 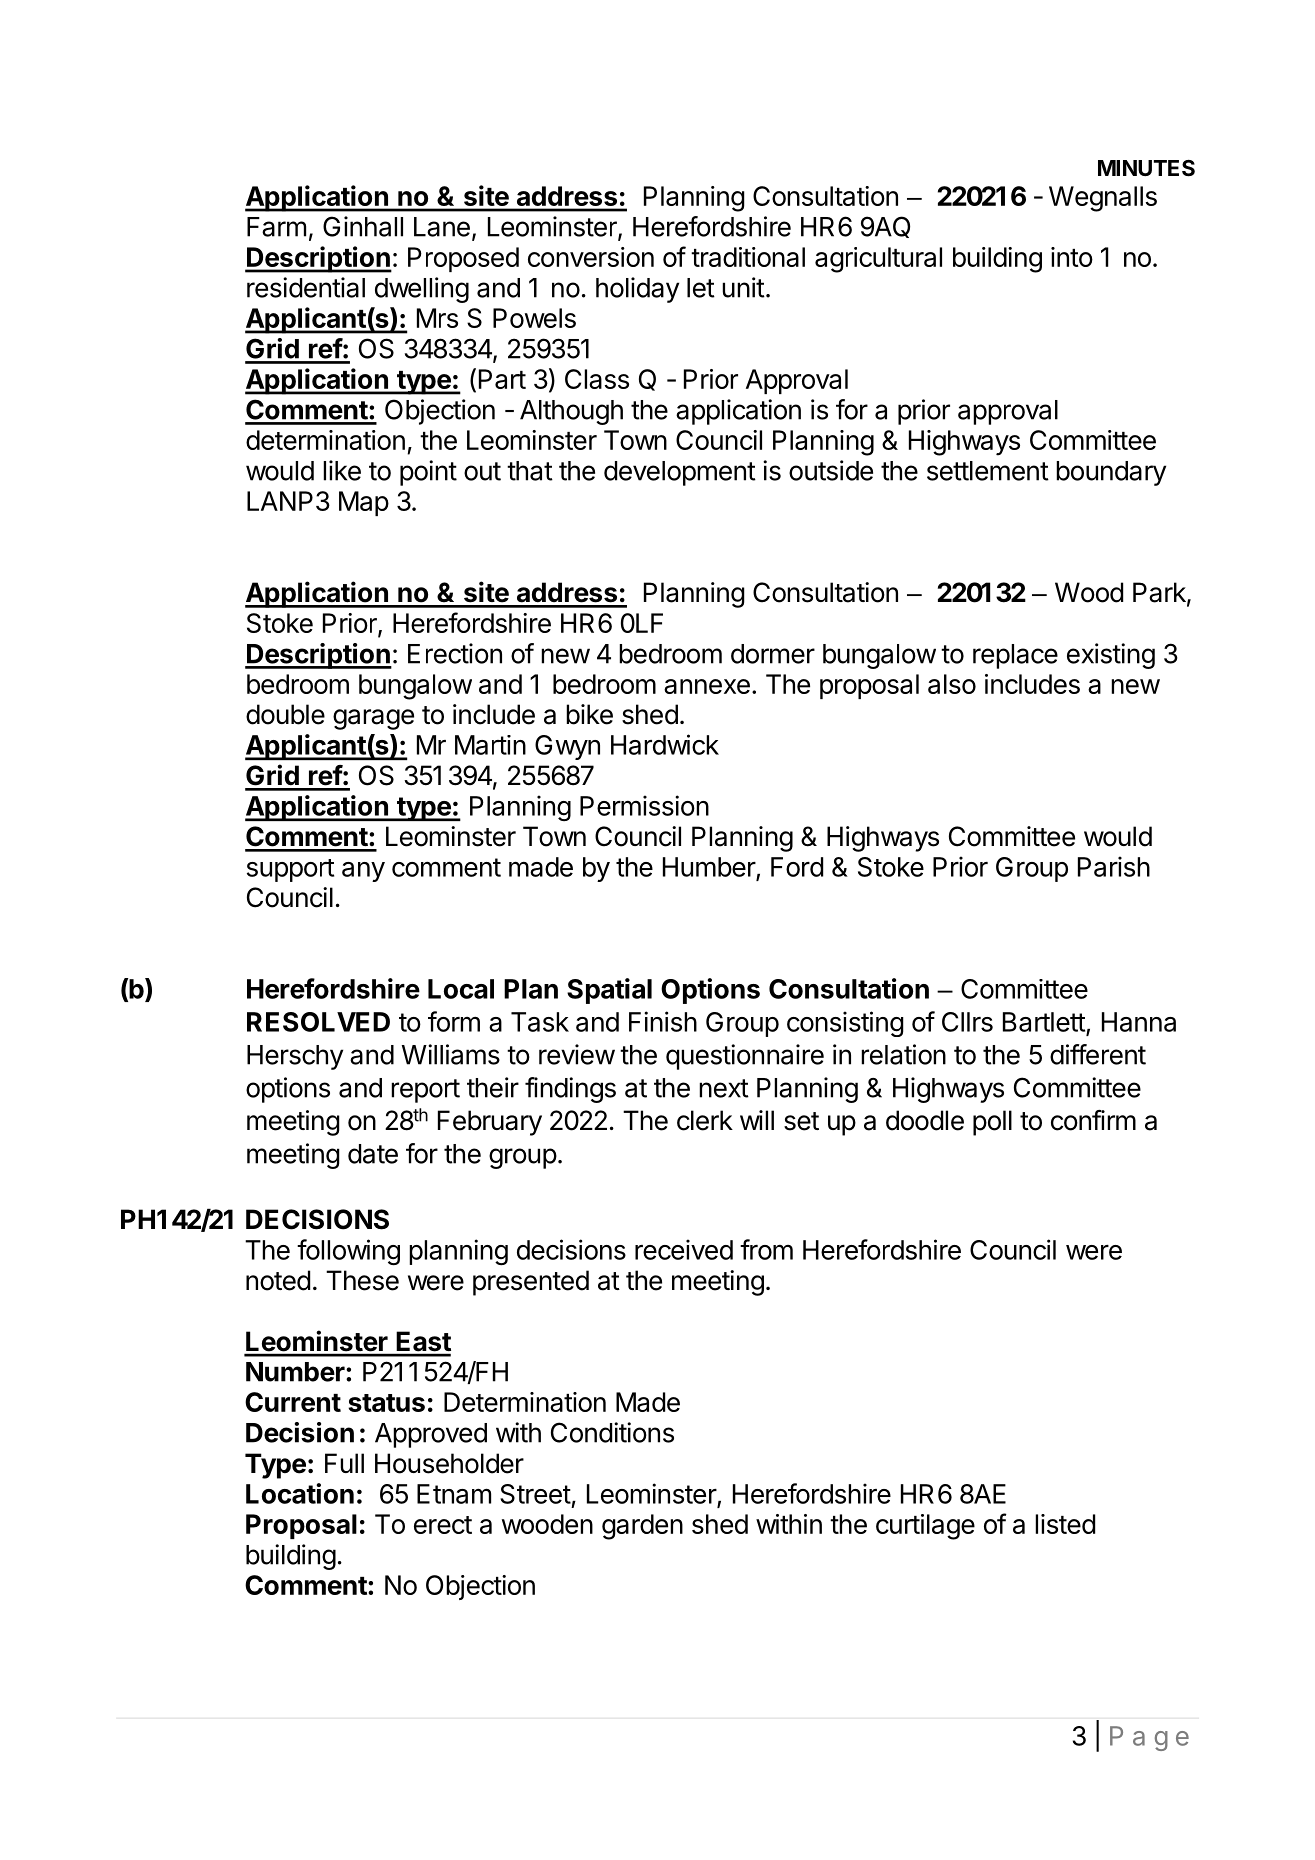 I want to click on Full, so click(x=344, y=1463).
